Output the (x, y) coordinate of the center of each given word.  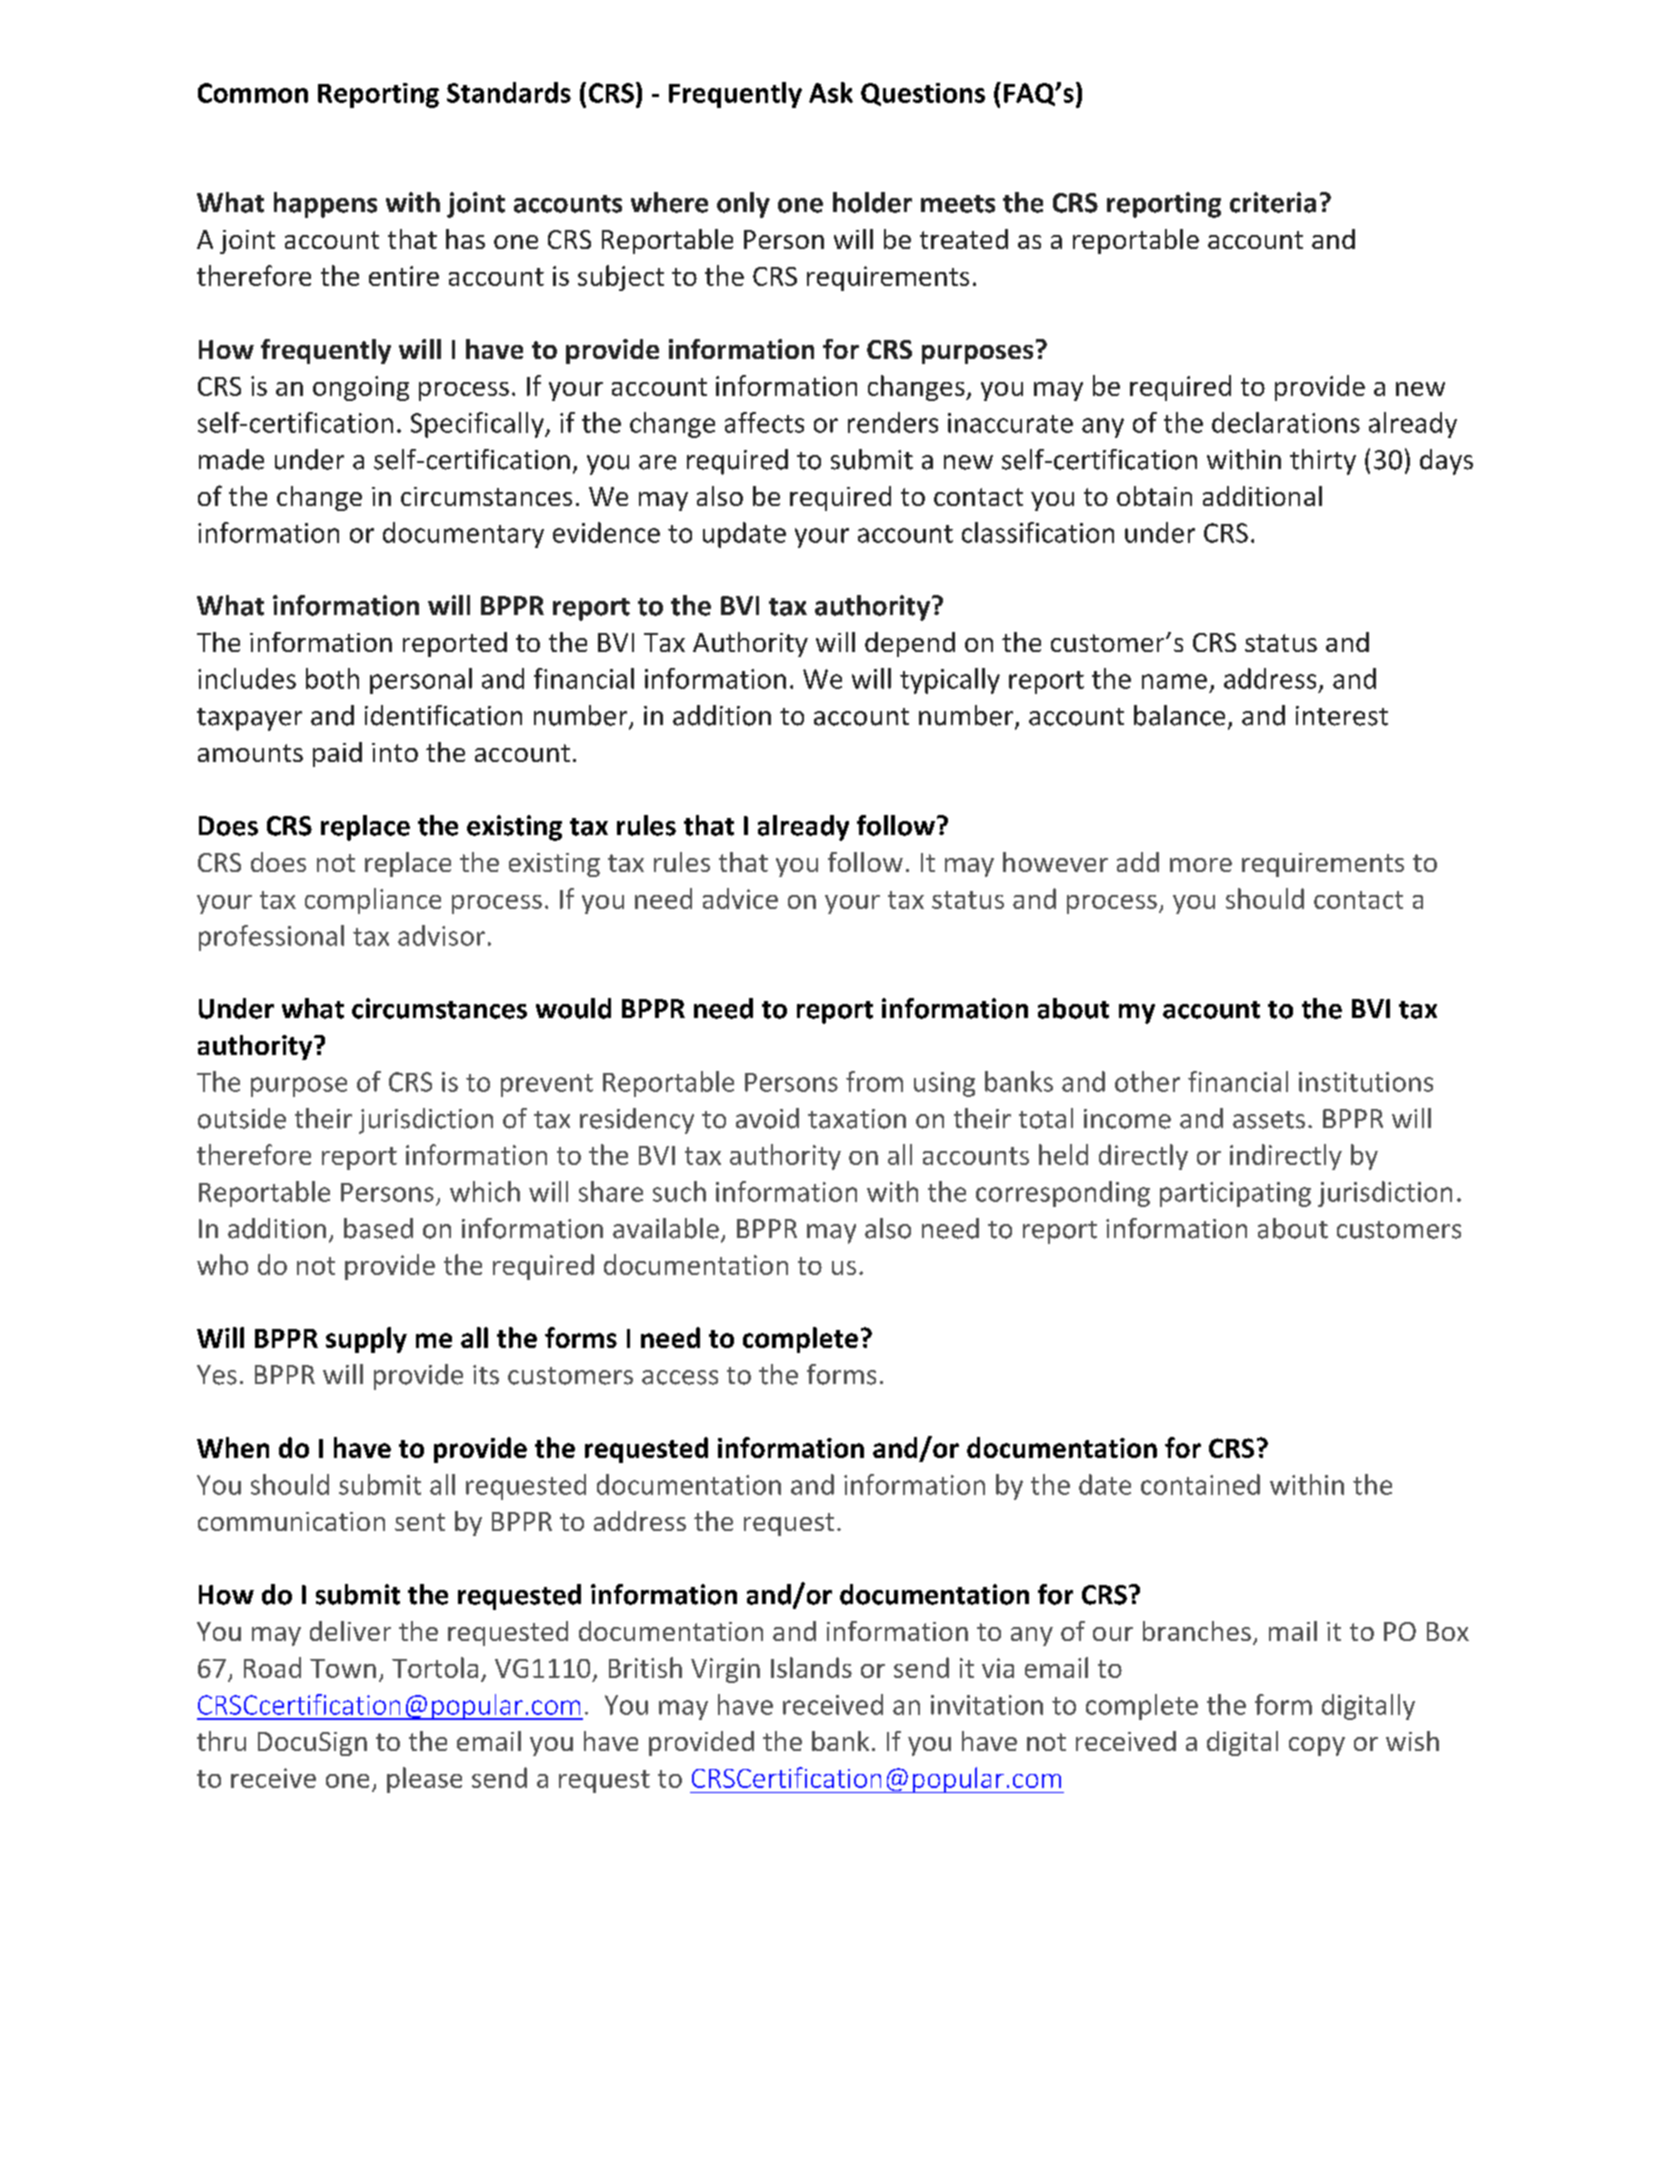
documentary (463, 535)
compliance (373, 901)
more (1201, 865)
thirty (1323, 462)
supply (366, 1340)
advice (740, 898)
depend (910, 644)
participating (1235, 1194)
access (680, 1377)
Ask (831, 92)
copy (1317, 1746)
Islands (811, 1667)
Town (343, 1668)
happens (325, 205)
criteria (1273, 202)
